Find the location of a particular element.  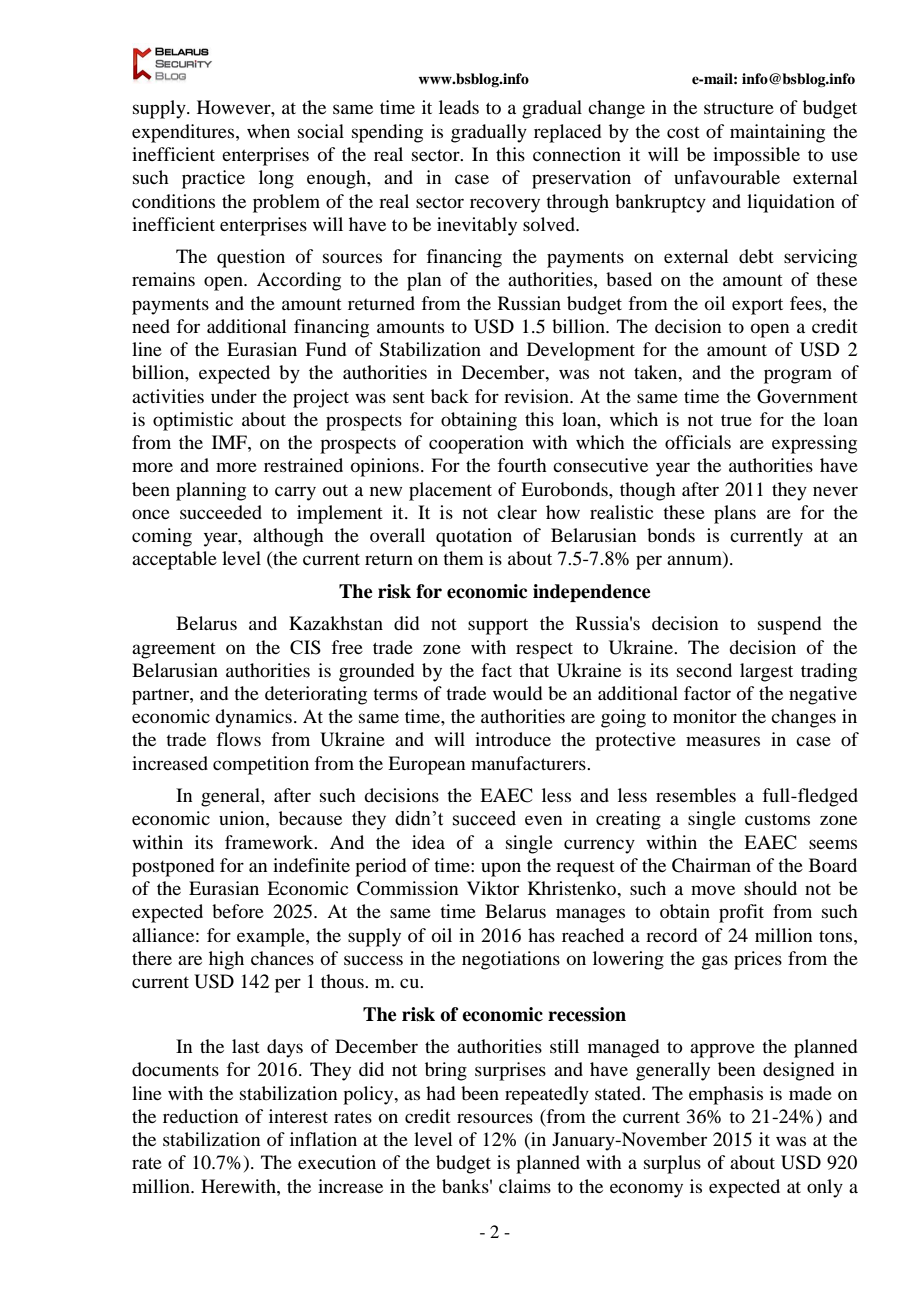

fourth is located at coordinates (522, 465).
